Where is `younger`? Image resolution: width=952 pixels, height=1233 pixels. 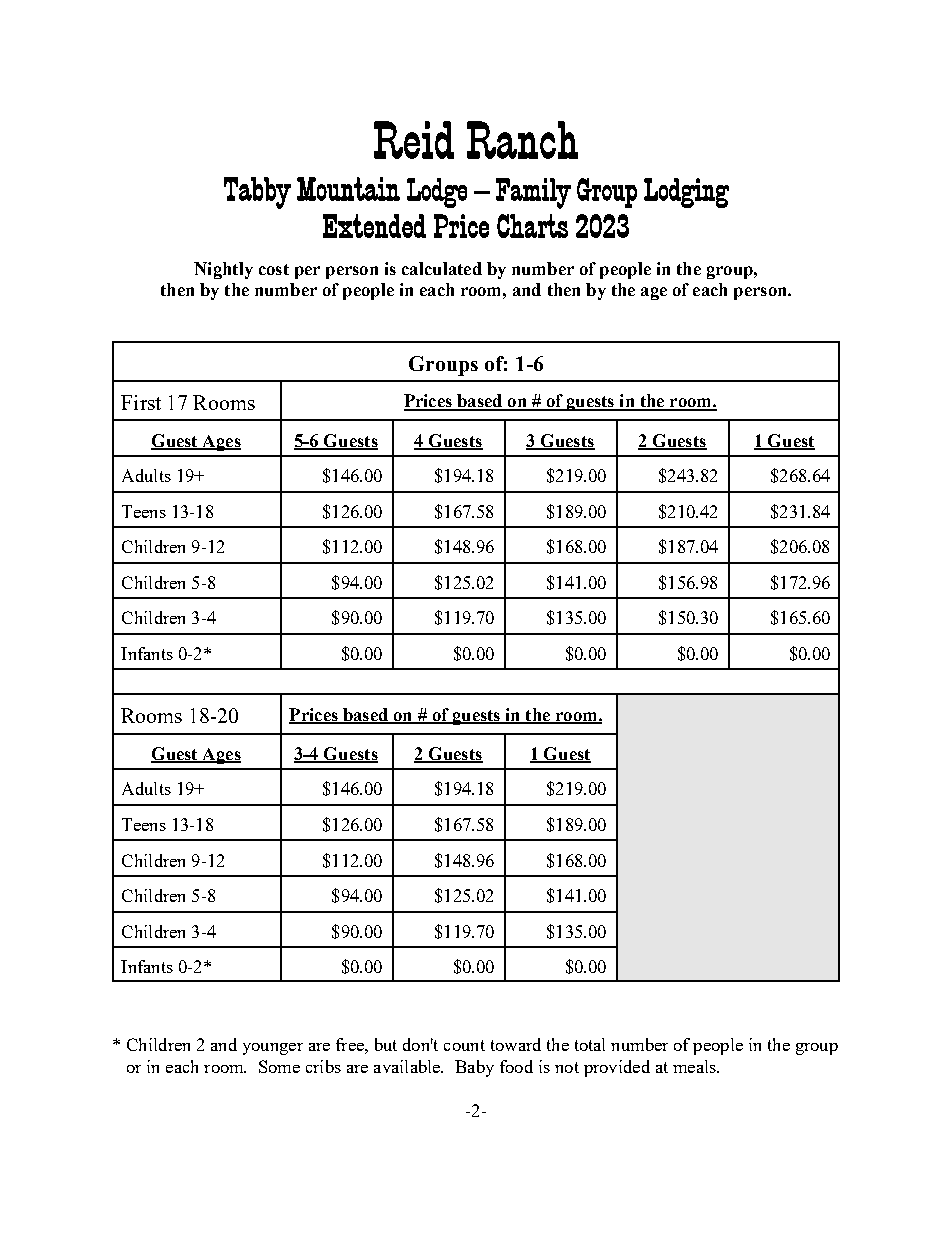
younger is located at coordinates (273, 1049).
